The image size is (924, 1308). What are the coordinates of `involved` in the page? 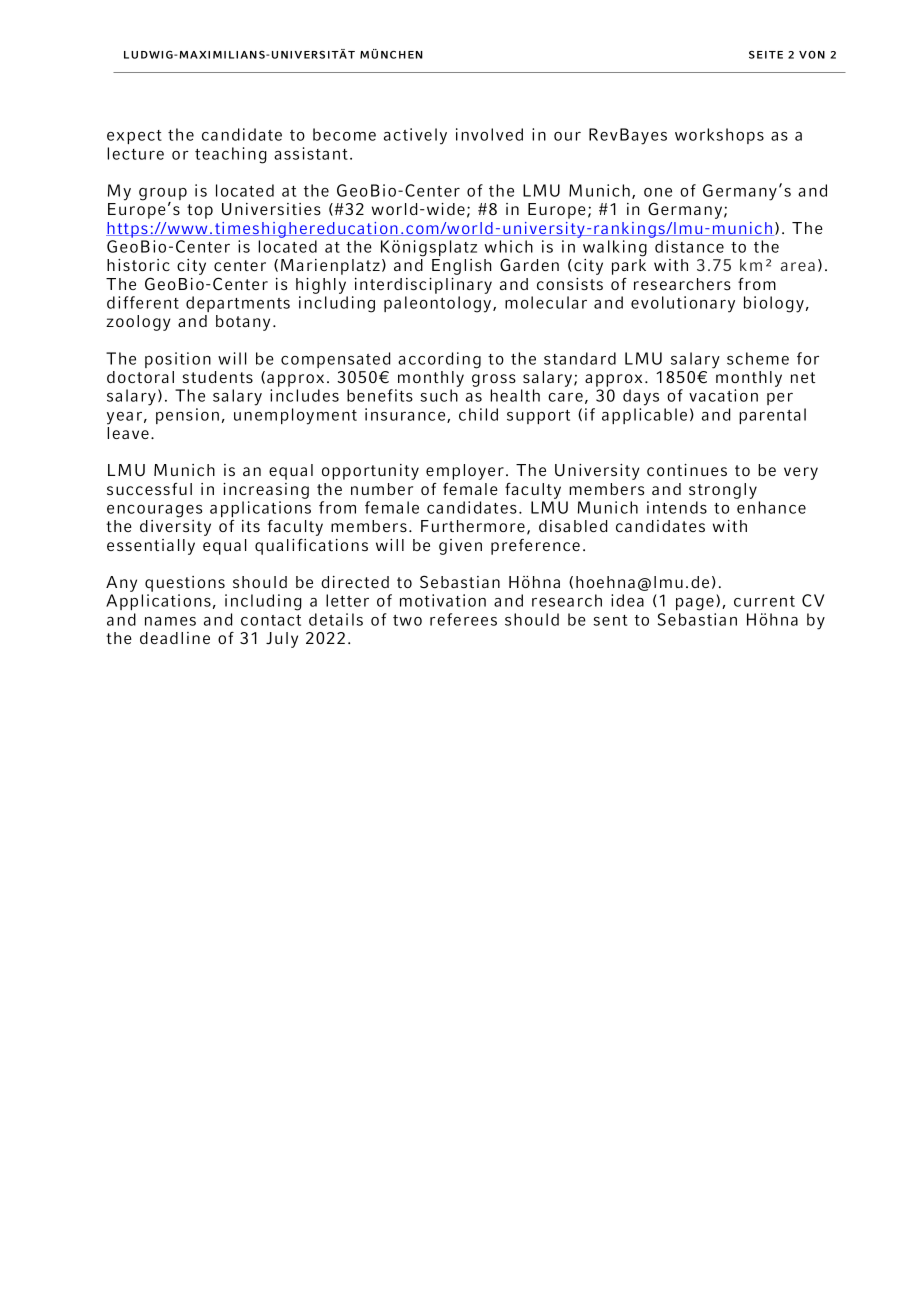 It's located at (489, 134).
